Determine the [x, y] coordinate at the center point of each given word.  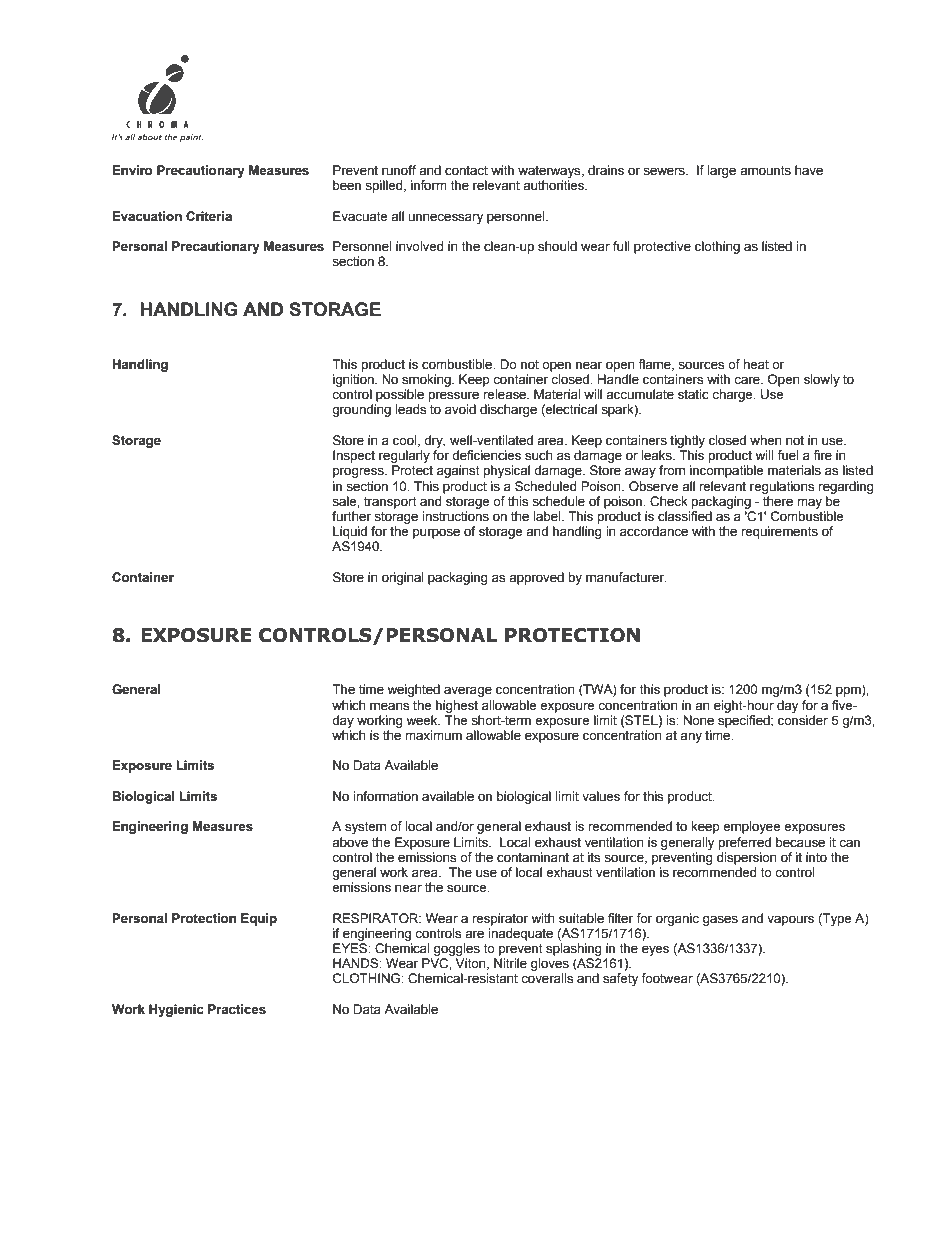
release [506, 394]
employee [752, 827]
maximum [433, 735]
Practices [237, 1009]
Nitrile [510, 963]
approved [536, 578]
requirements [779, 532]
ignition [354, 380]
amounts [765, 171]
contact [466, 171]
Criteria [209, 216]
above [350, 842]
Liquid [350, 532]
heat [756, 364]
